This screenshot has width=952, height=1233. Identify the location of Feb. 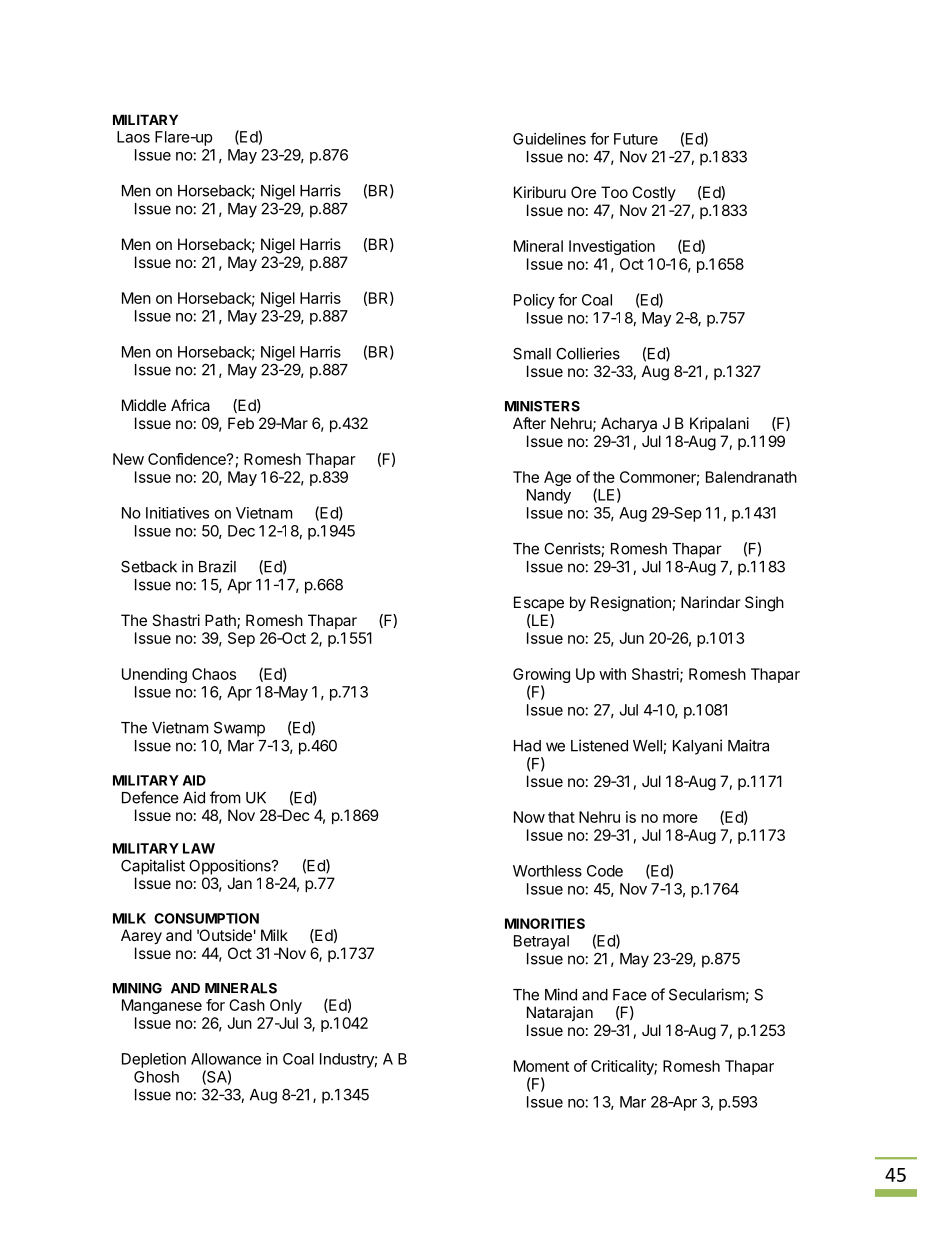
(241, 423).
